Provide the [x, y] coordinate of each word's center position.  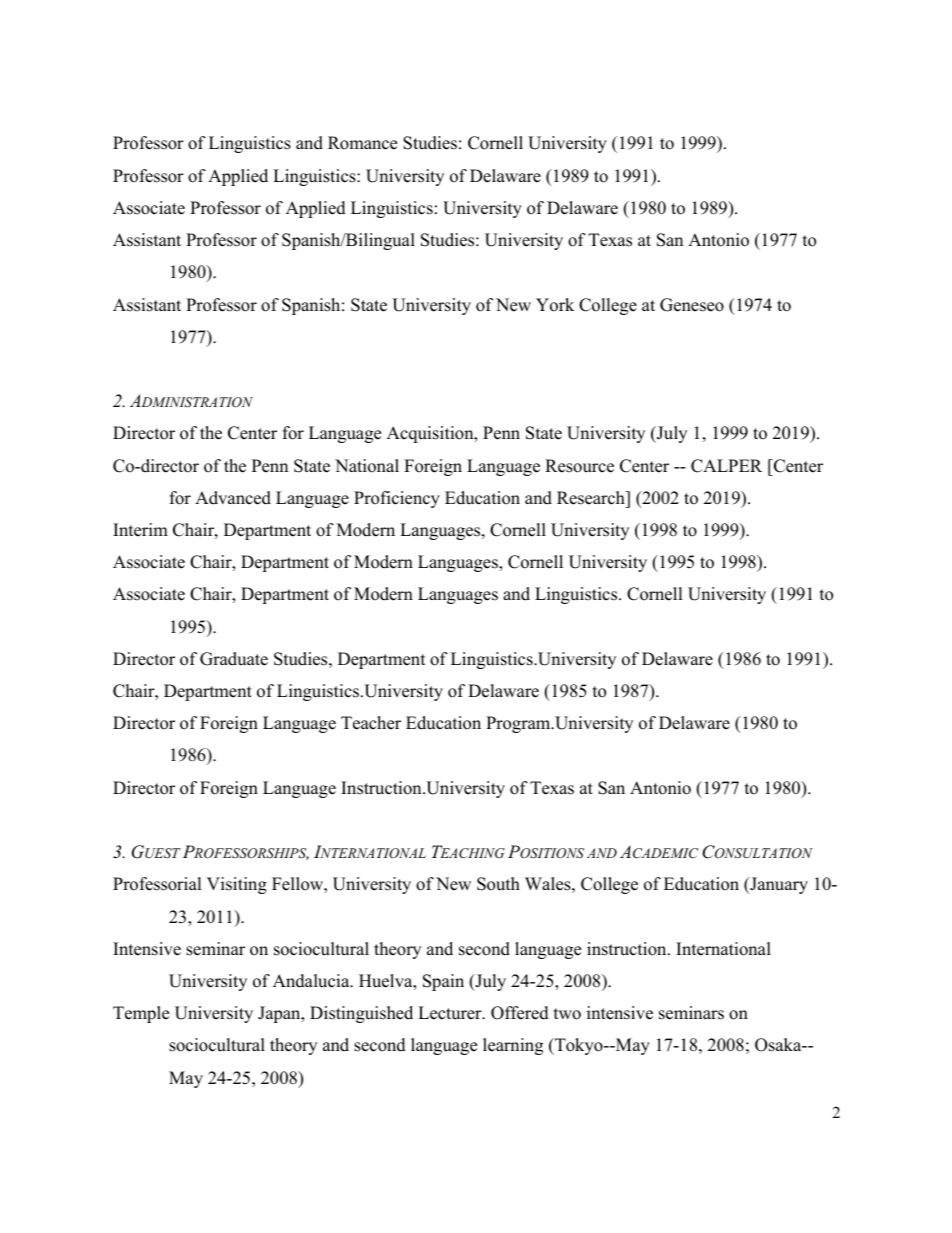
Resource [579, 466]
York [555, 305]
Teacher [371, 723]
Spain [443, 982]
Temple [141, 1014]
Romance [362, 143]
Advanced [233, 498]
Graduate [234, 659]
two [567, 1014]
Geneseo [692, 305]
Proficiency [397, 499]
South [498, 884]
